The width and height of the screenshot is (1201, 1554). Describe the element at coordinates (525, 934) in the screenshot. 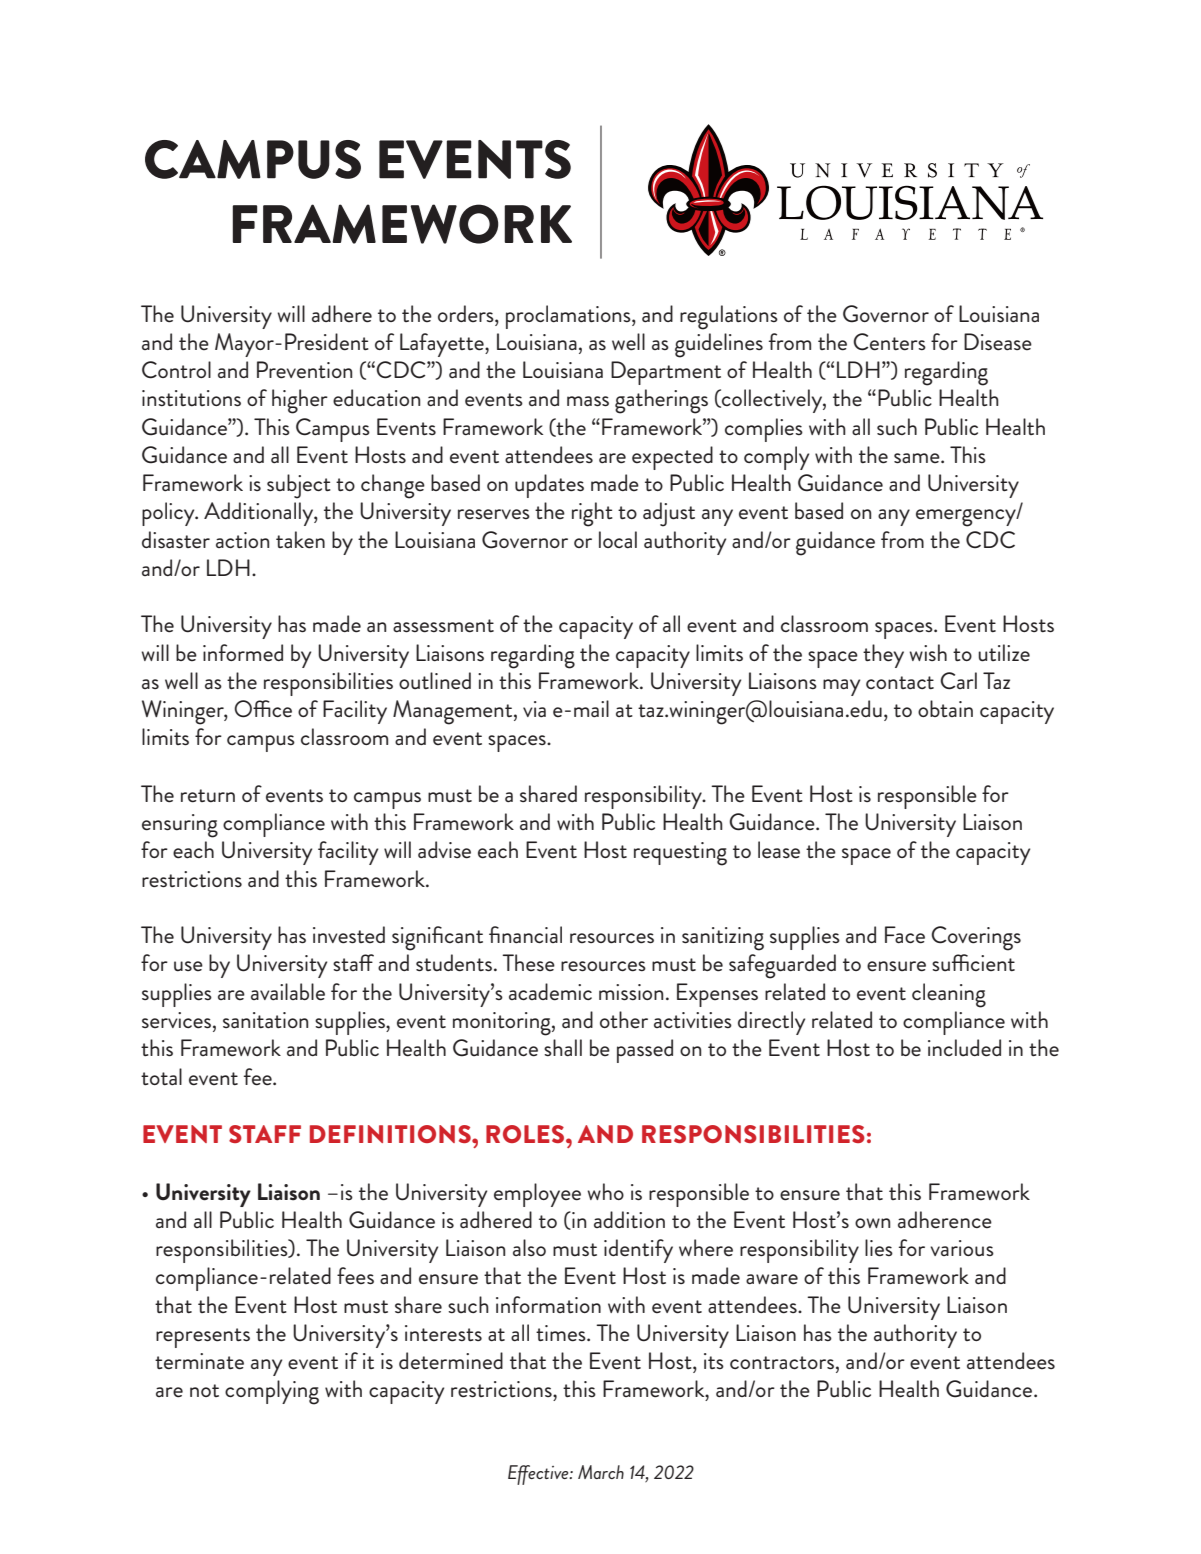

I see `financial` at that location.
